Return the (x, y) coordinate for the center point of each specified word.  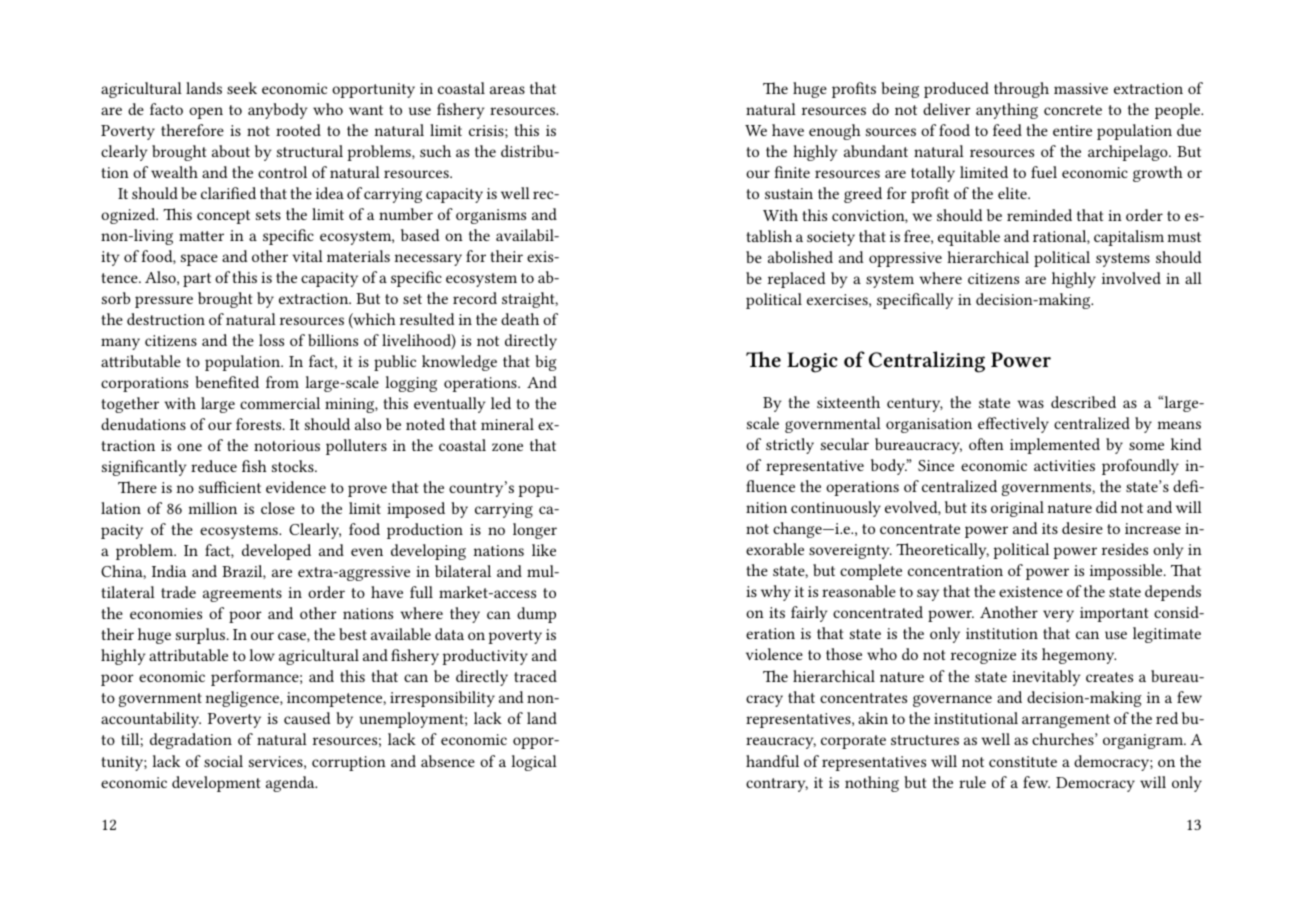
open (206, 113)
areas (507, 90)
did (1106, 507)
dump (536, 615)
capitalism (1129, 238)
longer (535, 531)
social (223, 761)
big (546, 363)
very (1058, 616)
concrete (1073, 110)
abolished (800, 257)
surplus (202, 636)
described (1083, 402)
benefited (227, 382)
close (278, 508)
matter (201, 236)
